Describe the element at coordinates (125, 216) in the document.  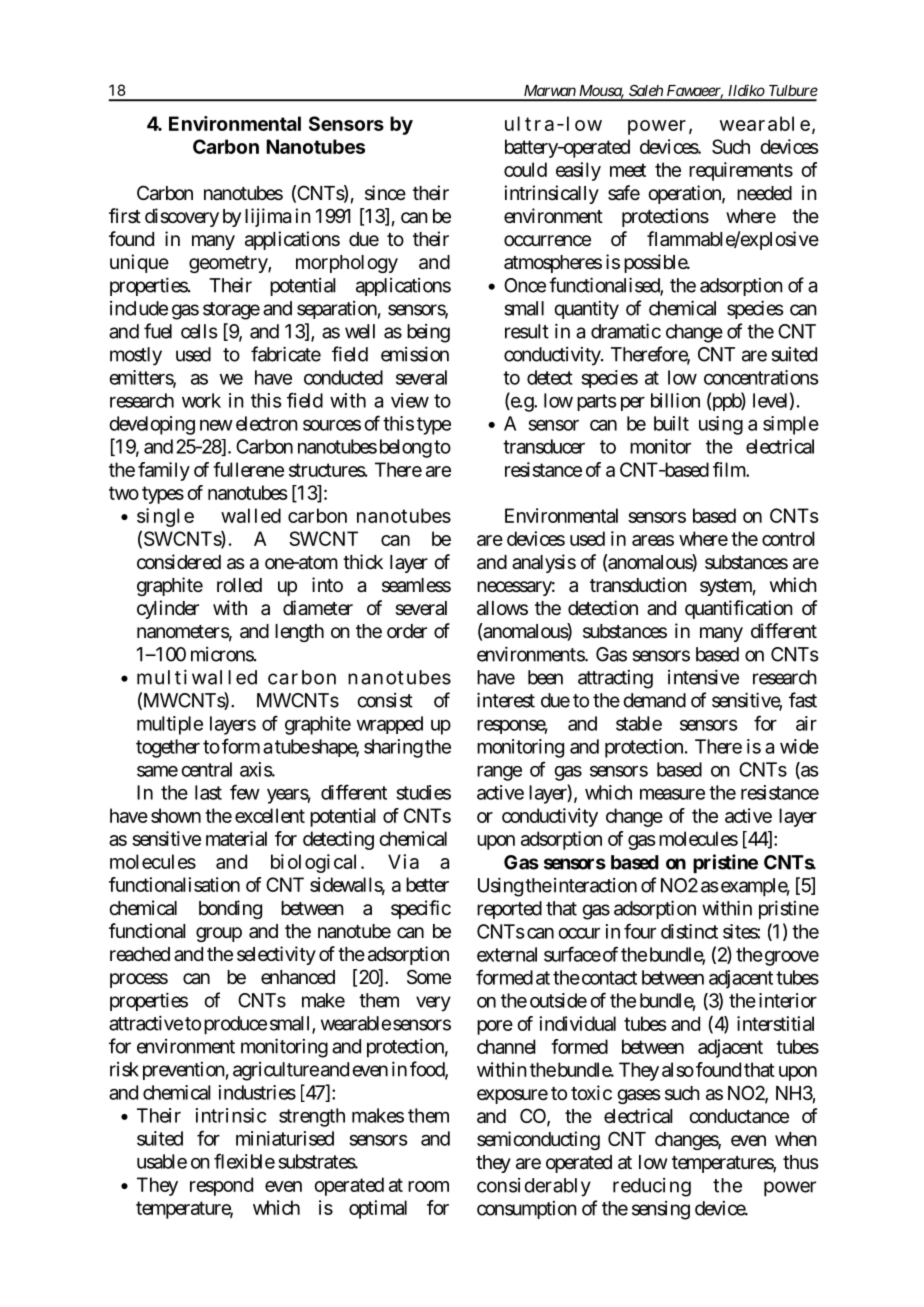
I see `first` at that location.
